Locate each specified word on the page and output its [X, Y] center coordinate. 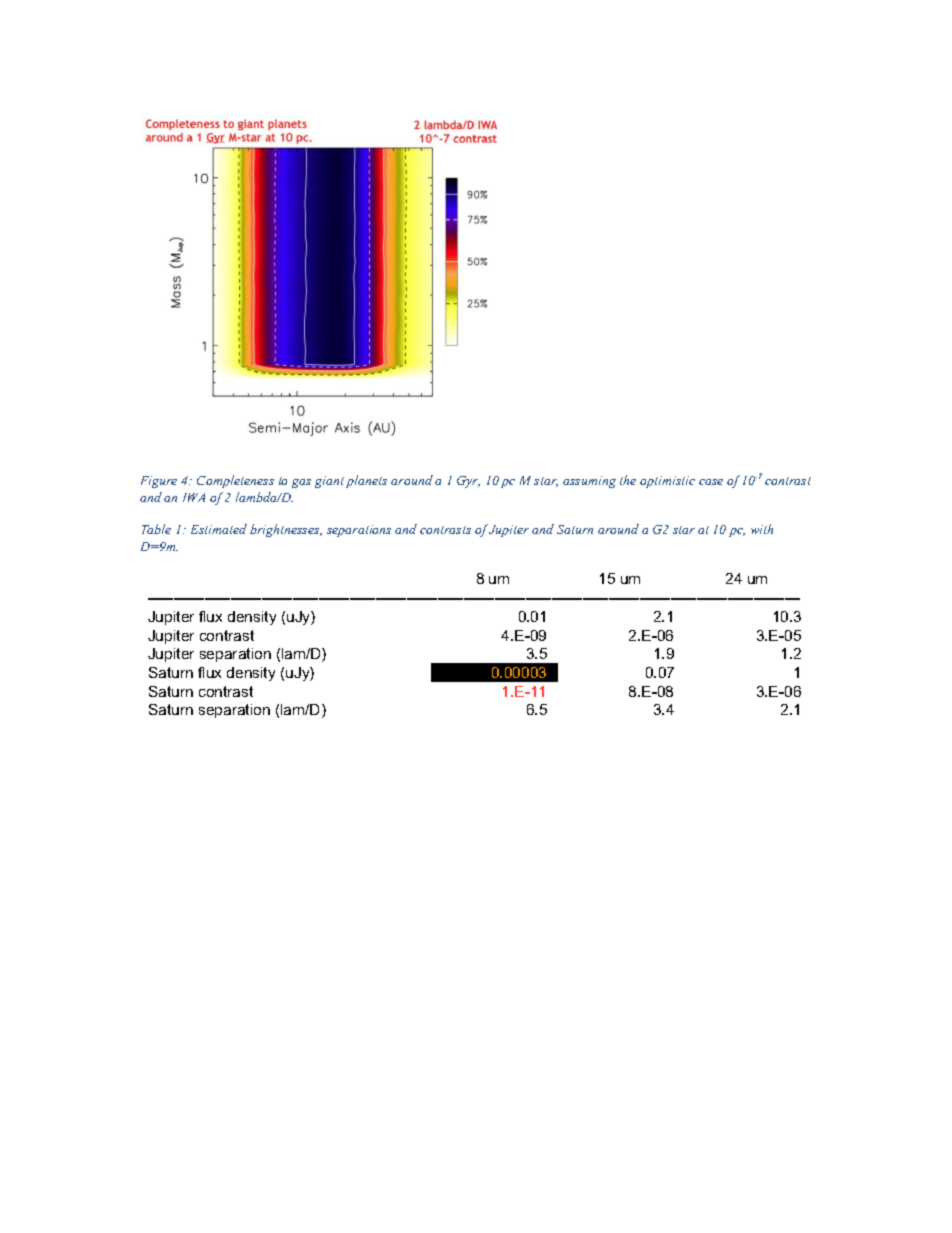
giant [329, 482]
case [711, 482]
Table [156, 529]
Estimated [219, 529]
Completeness [235, 481]
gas [301, 483]
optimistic [667, 482]
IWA [194, 497]
